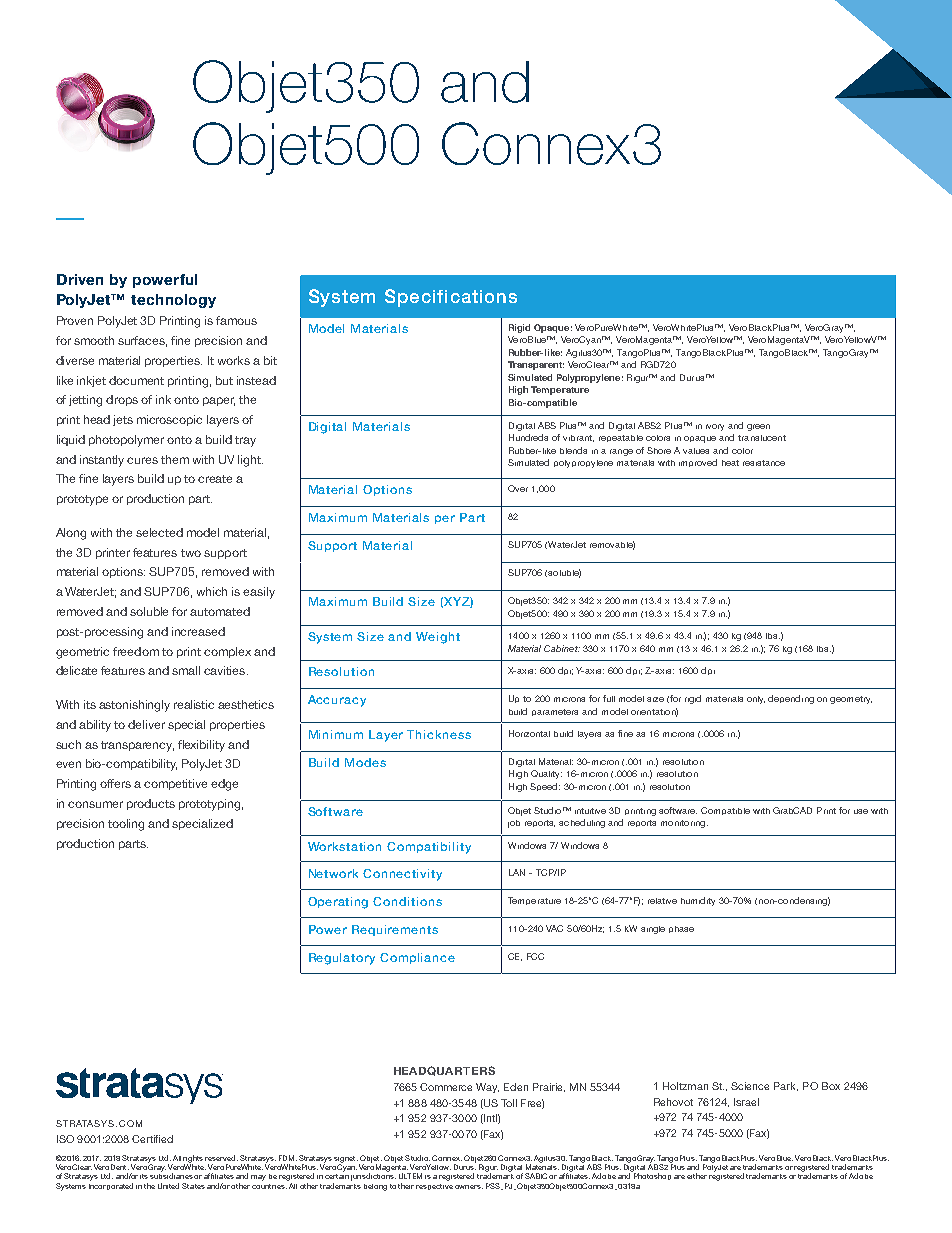 The height and width of the screenshot is (1233, 952). Describe the element at coordinates (758, 427) in the screenshot. I see `green` at that location.
